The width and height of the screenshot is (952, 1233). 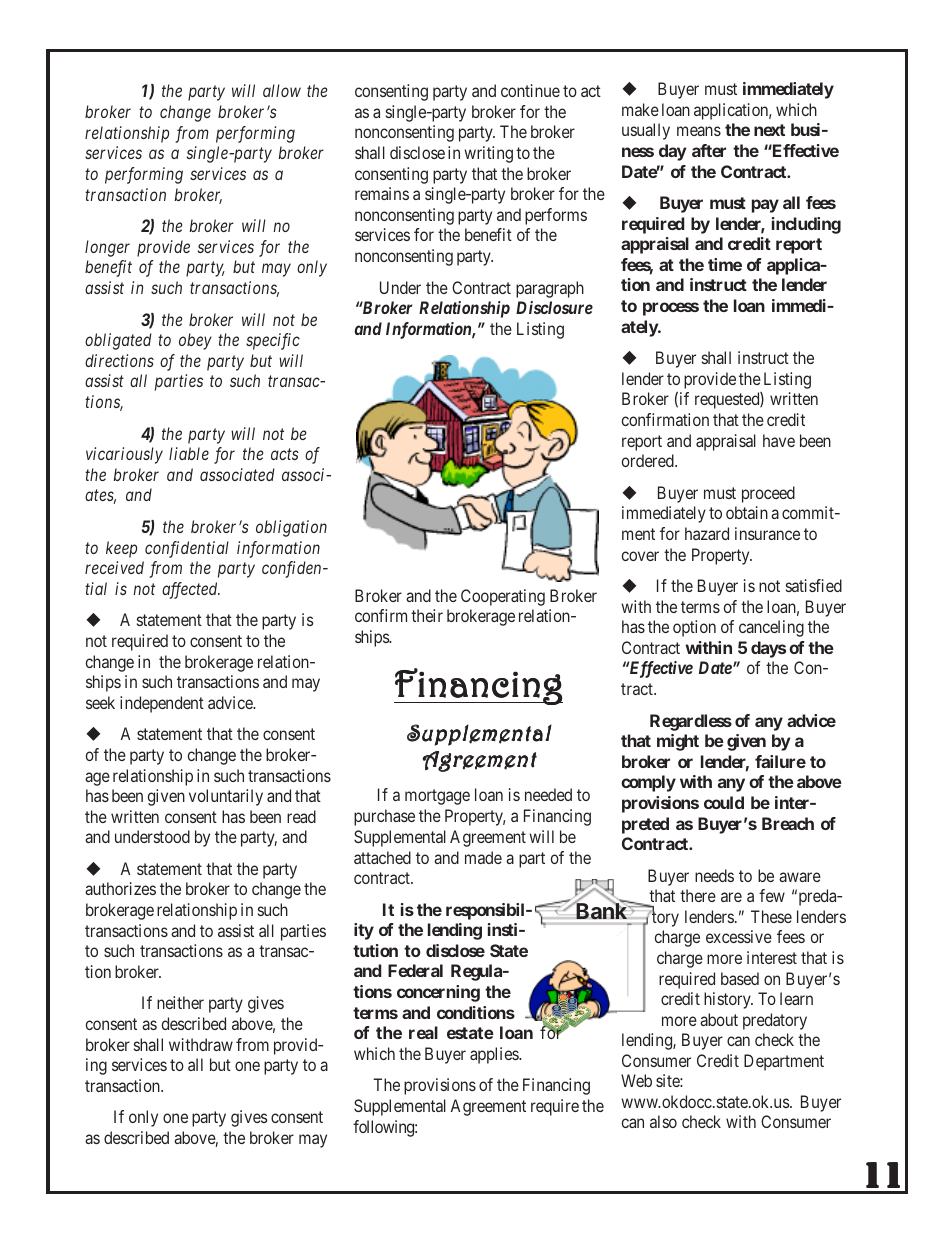 What do you see at coordinates (554, 307) in the screenshot?
I see `Disclosure` at bounding box center [554, 307].
